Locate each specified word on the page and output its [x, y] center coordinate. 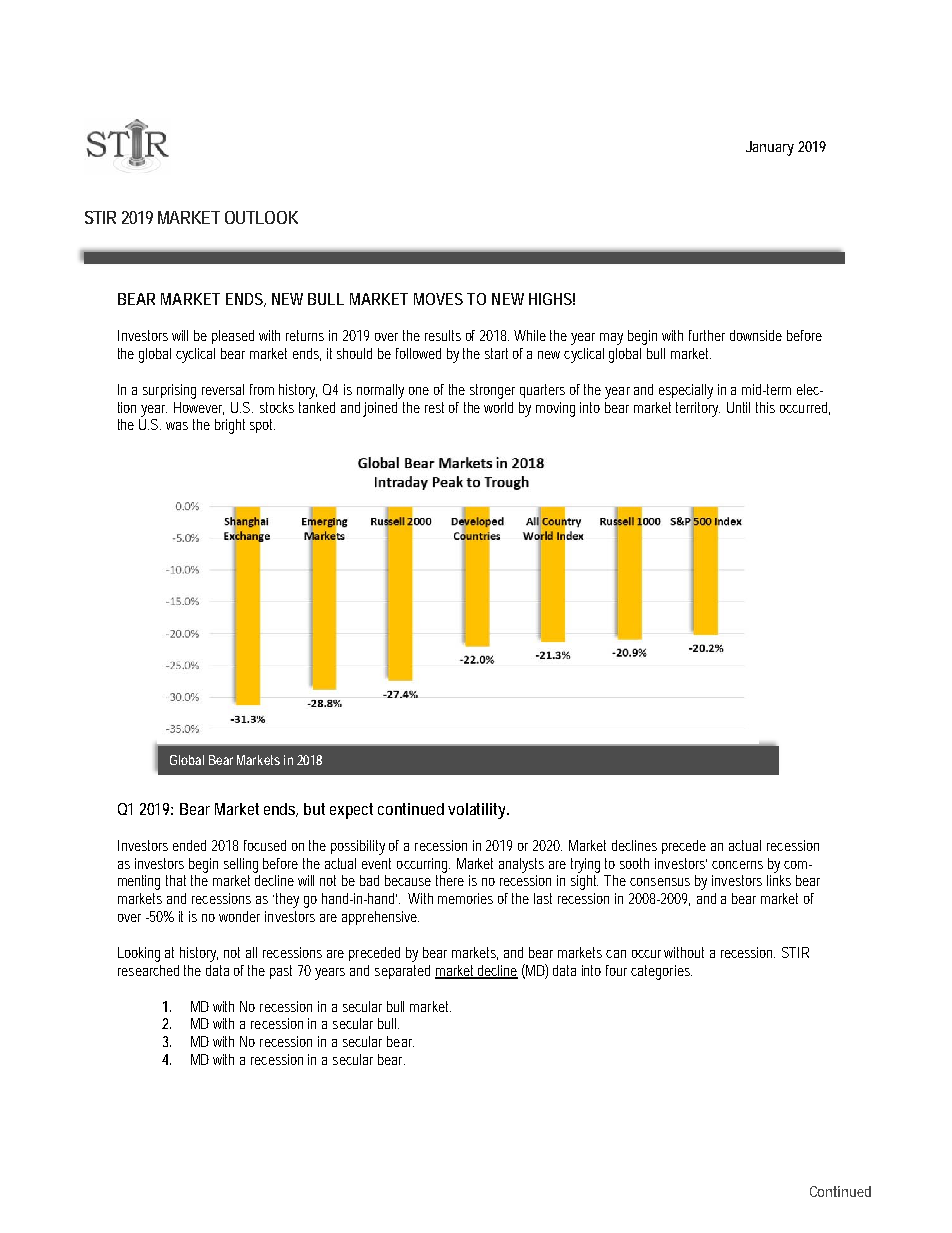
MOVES [438, 299]
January [770, 148]
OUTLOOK [261, 217]
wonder [239, 916]
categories [661, 972]
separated [402, 972]
